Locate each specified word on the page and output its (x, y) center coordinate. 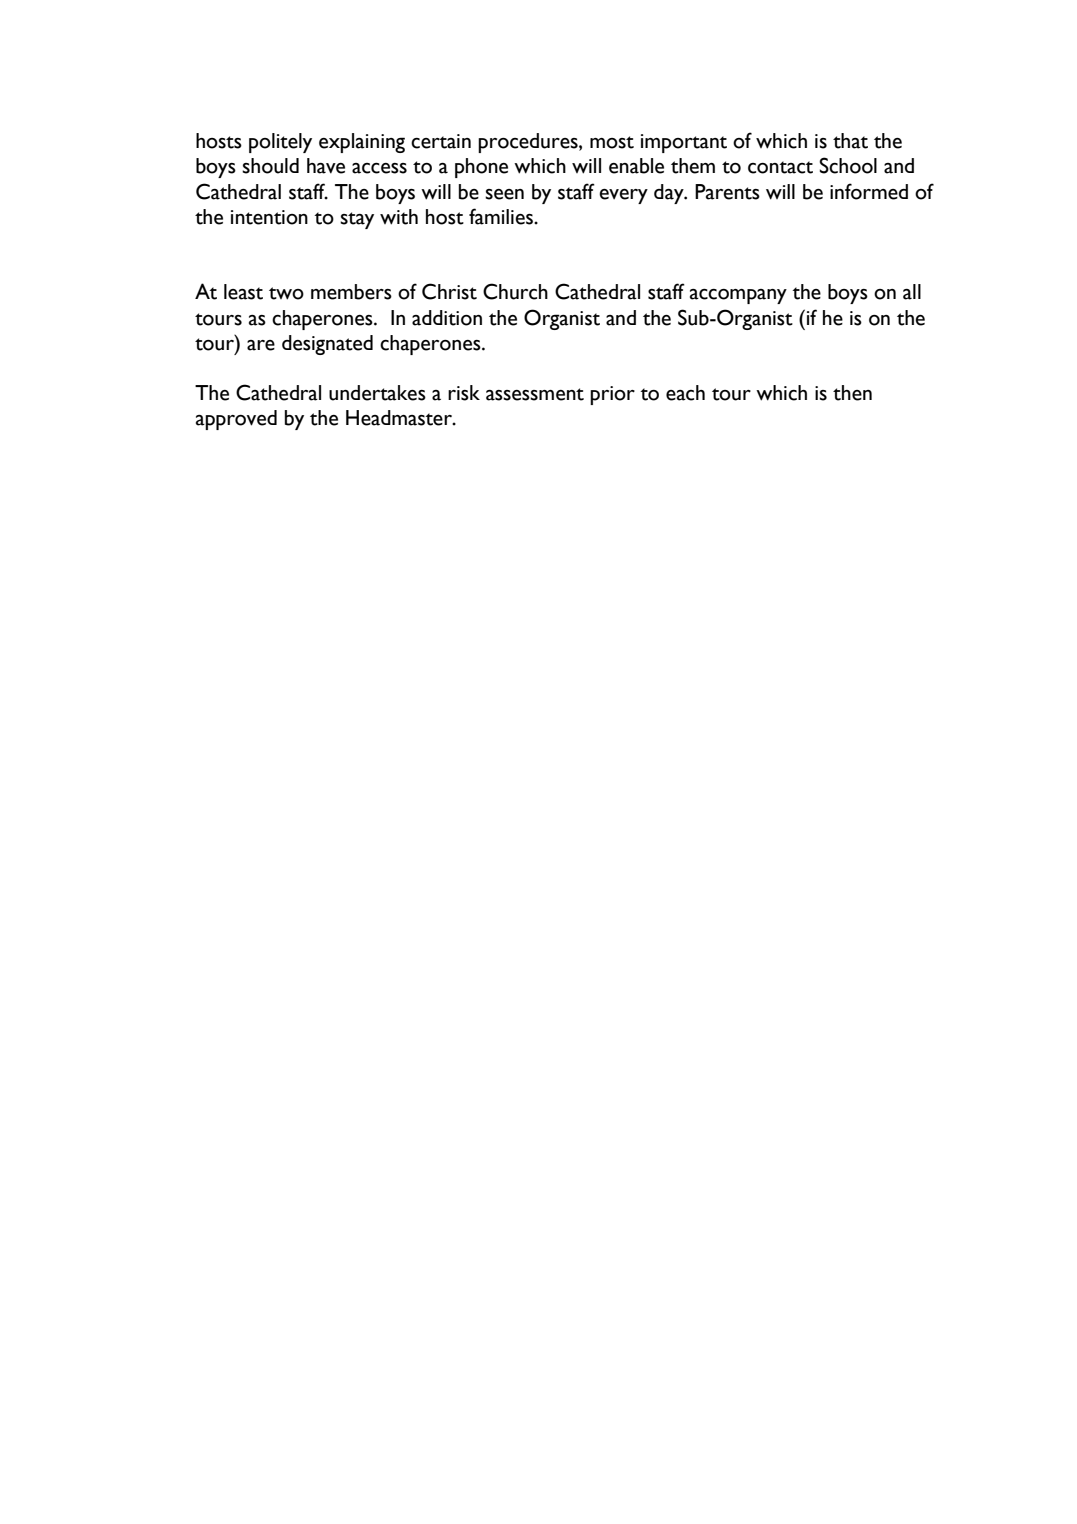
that (850, 141)
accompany (738, 296)
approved (236, 420)
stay (357, 220)
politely (280, 143)
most (612, 142)
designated (327, 345)
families (502, 216)
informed (869, 191)
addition (447, 318)
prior (612, 395)
